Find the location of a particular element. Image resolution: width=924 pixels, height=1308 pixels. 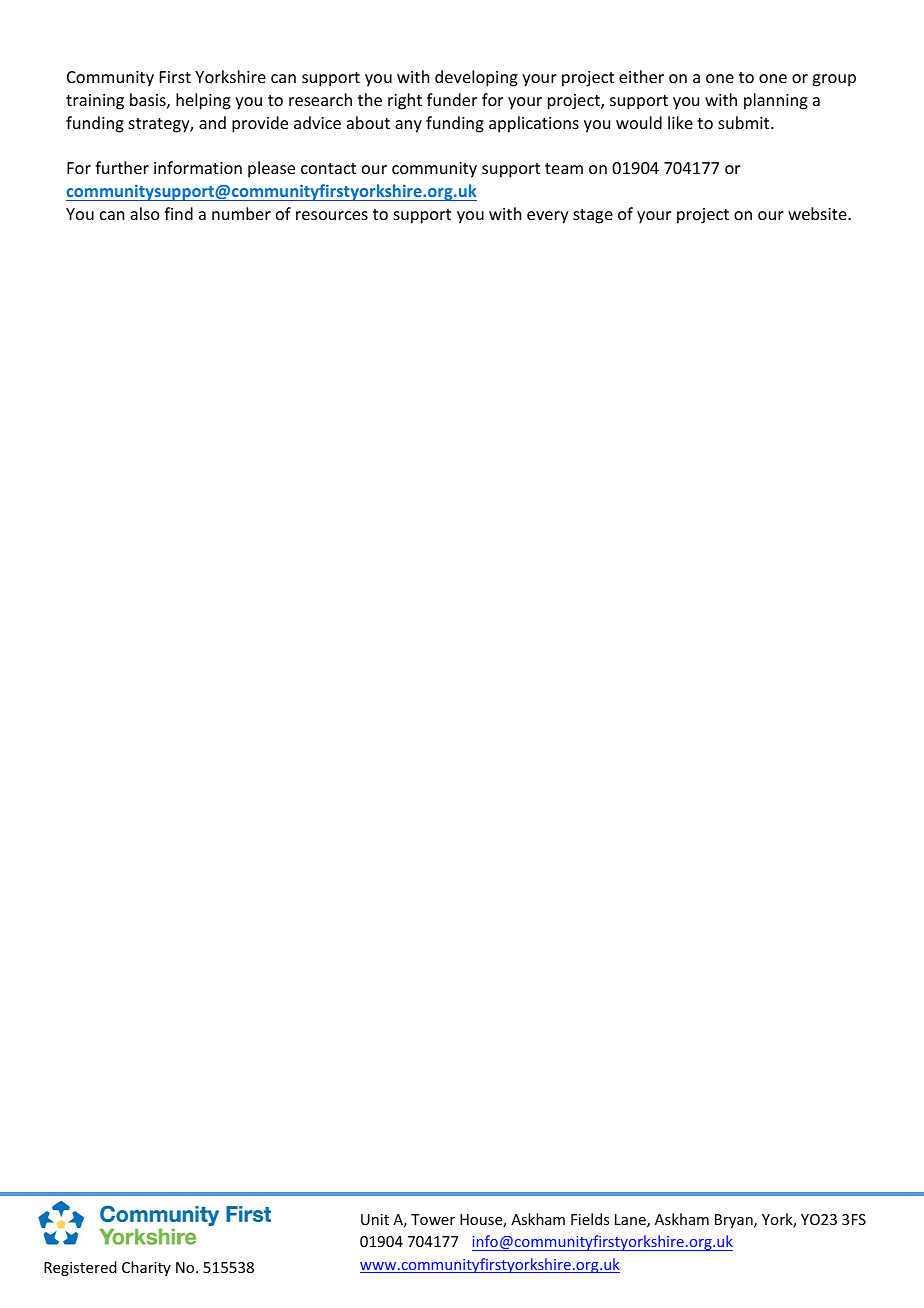

helping is located at coordinates (203, 101).
